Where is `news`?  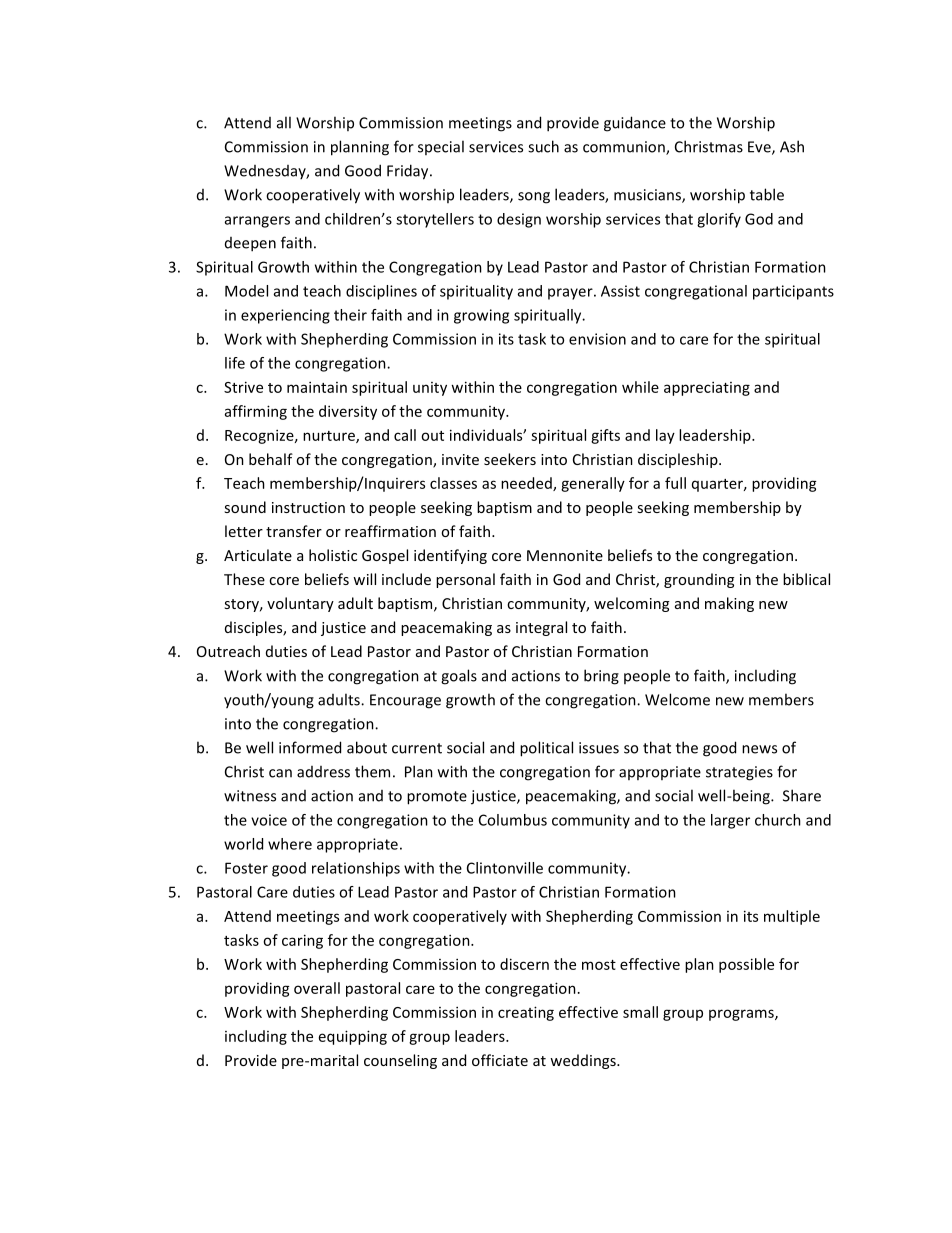
news is located at coordinates (759, 749).
